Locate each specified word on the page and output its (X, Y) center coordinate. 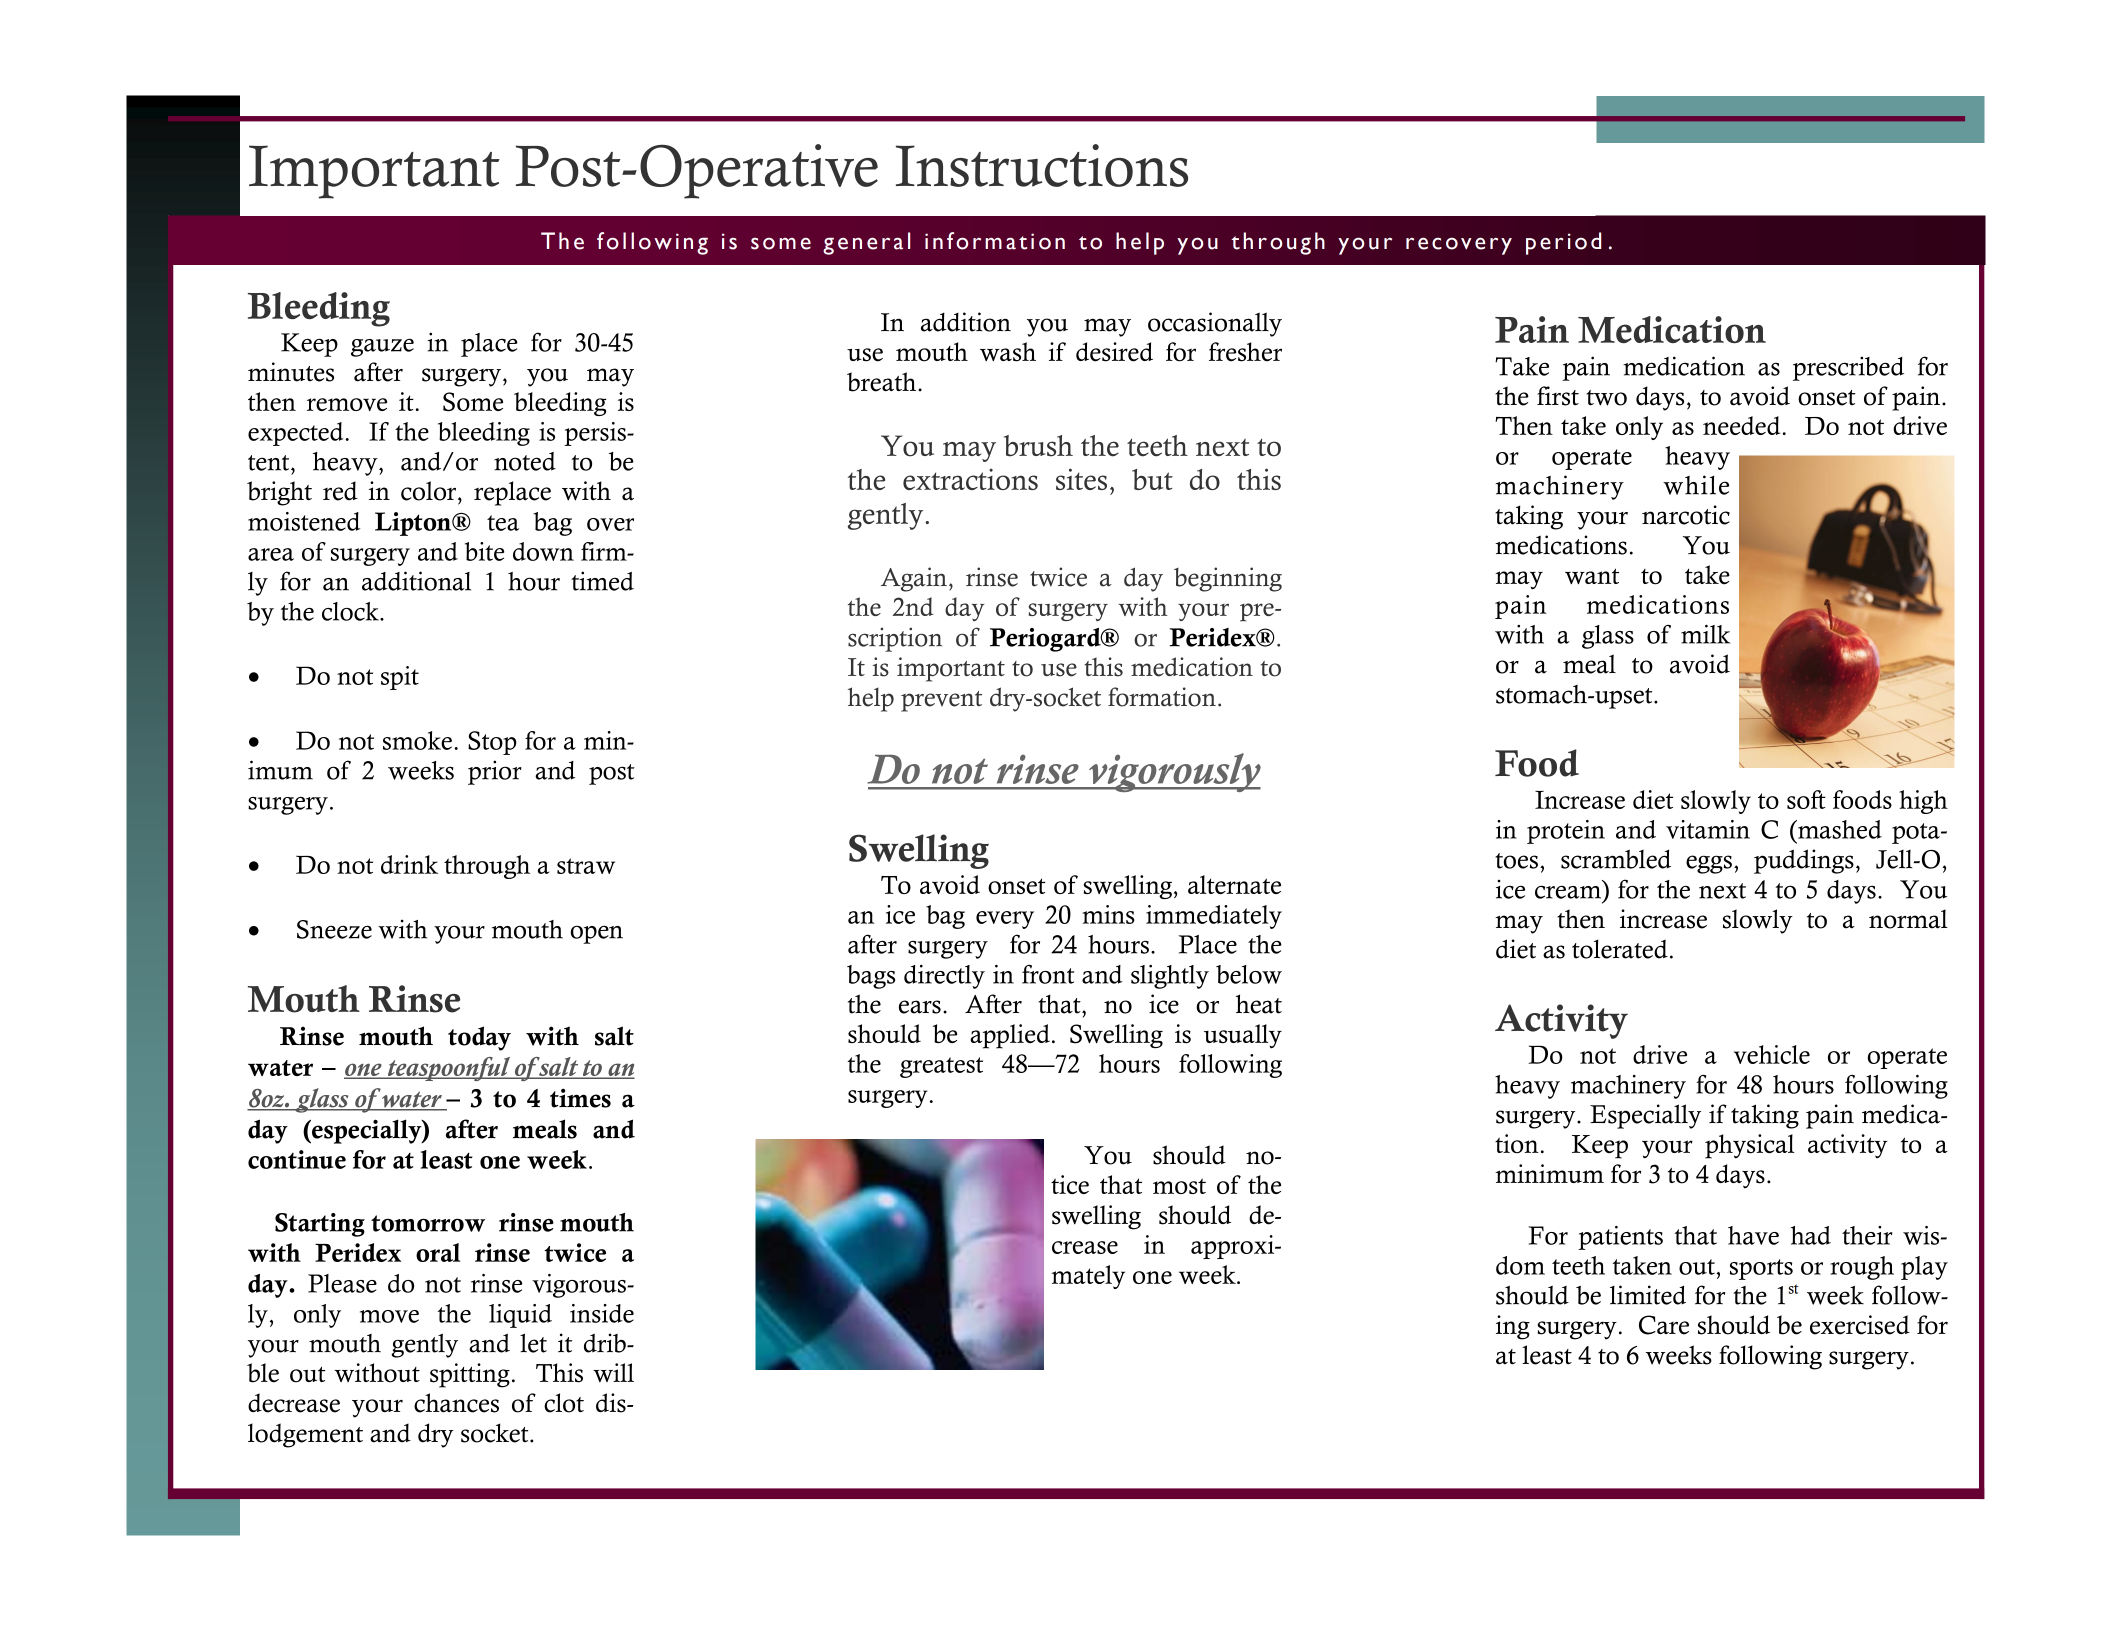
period (1563, 243)
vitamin (1708, 829)
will (613, 1372)
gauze (382, 347)
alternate (1234, 884)
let (533, 1343)
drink (409, 864)
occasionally (1215, 324)
